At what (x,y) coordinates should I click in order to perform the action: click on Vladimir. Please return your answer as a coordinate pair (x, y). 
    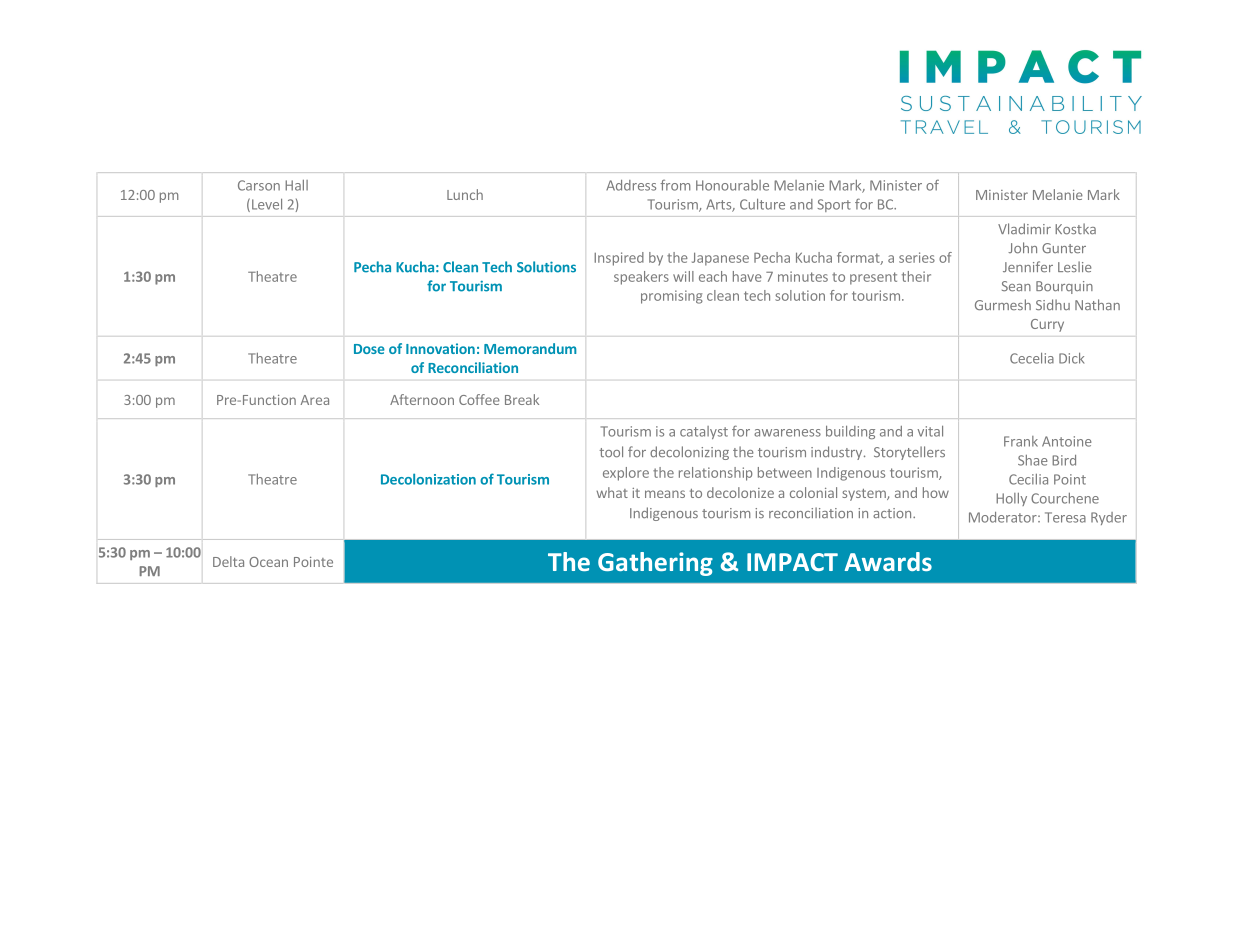
    Looking at the image, I should click on (1024, 228).
